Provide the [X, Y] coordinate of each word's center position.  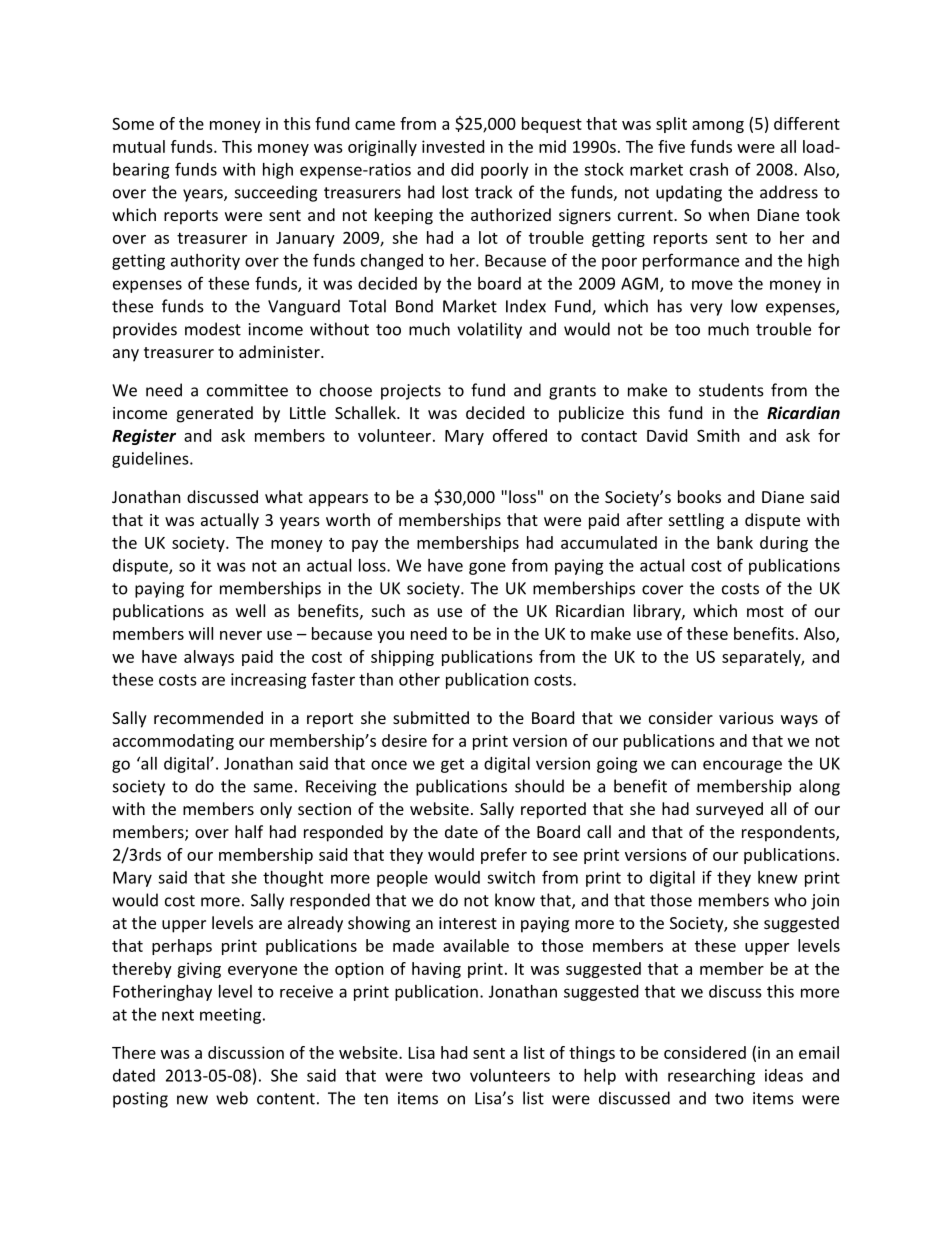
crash [709, 169]
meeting [230, 1016]
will [201, 633]
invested [453, 146]
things [592, 1054]
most [765, 611]
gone [487, 568]
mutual [139, 146]
